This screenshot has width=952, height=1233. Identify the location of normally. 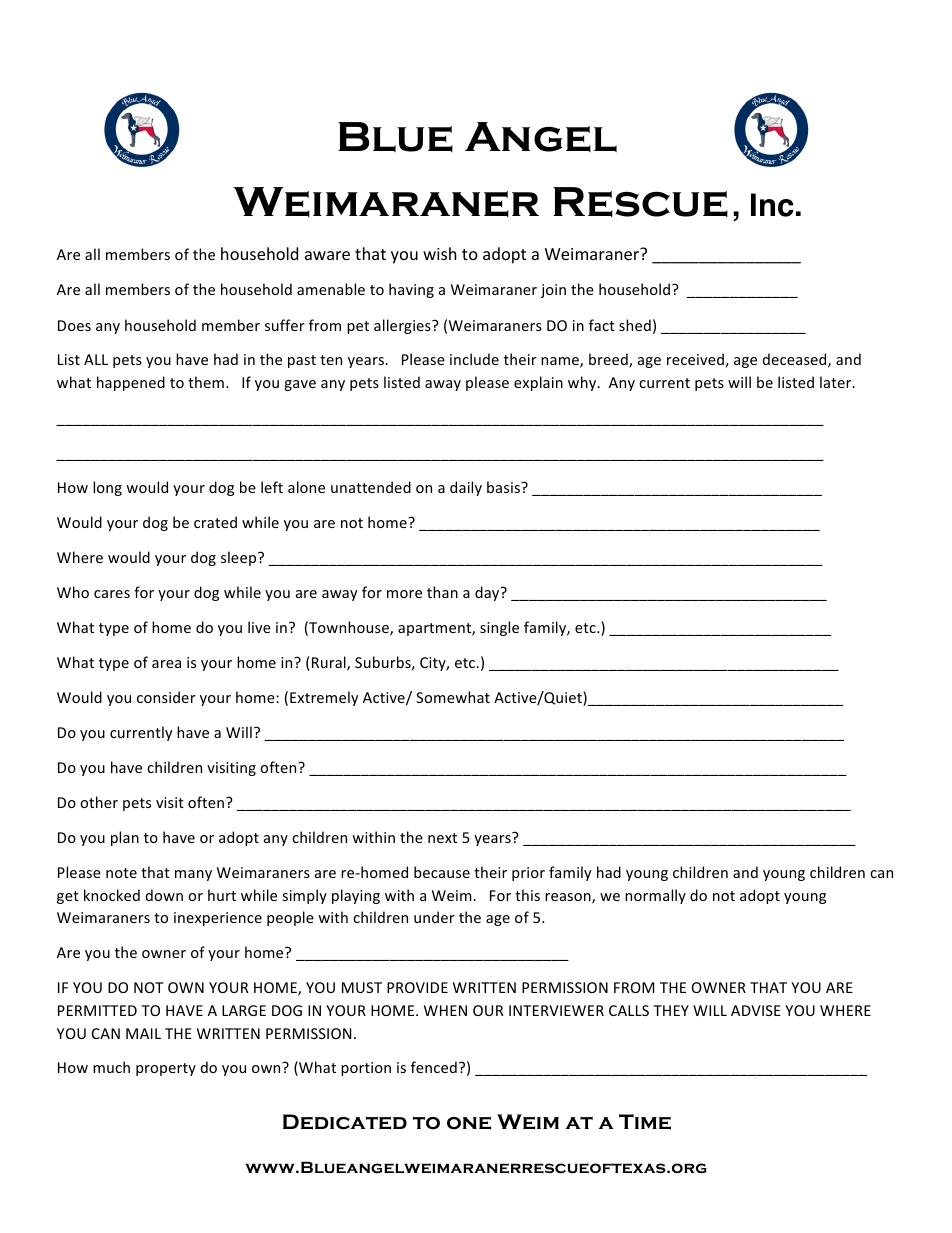
(655, 896).
